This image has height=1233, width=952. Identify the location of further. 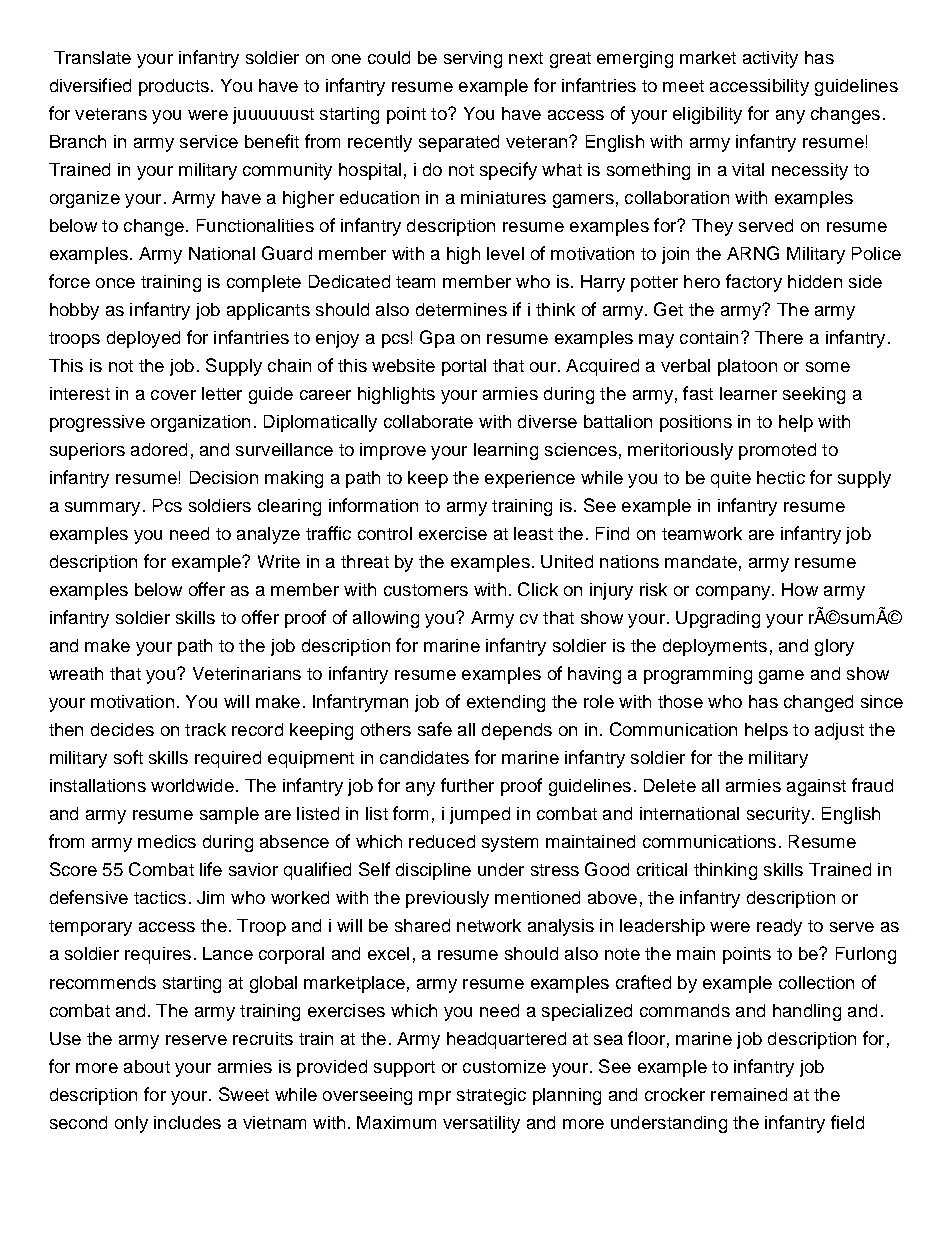
(467, 785).
